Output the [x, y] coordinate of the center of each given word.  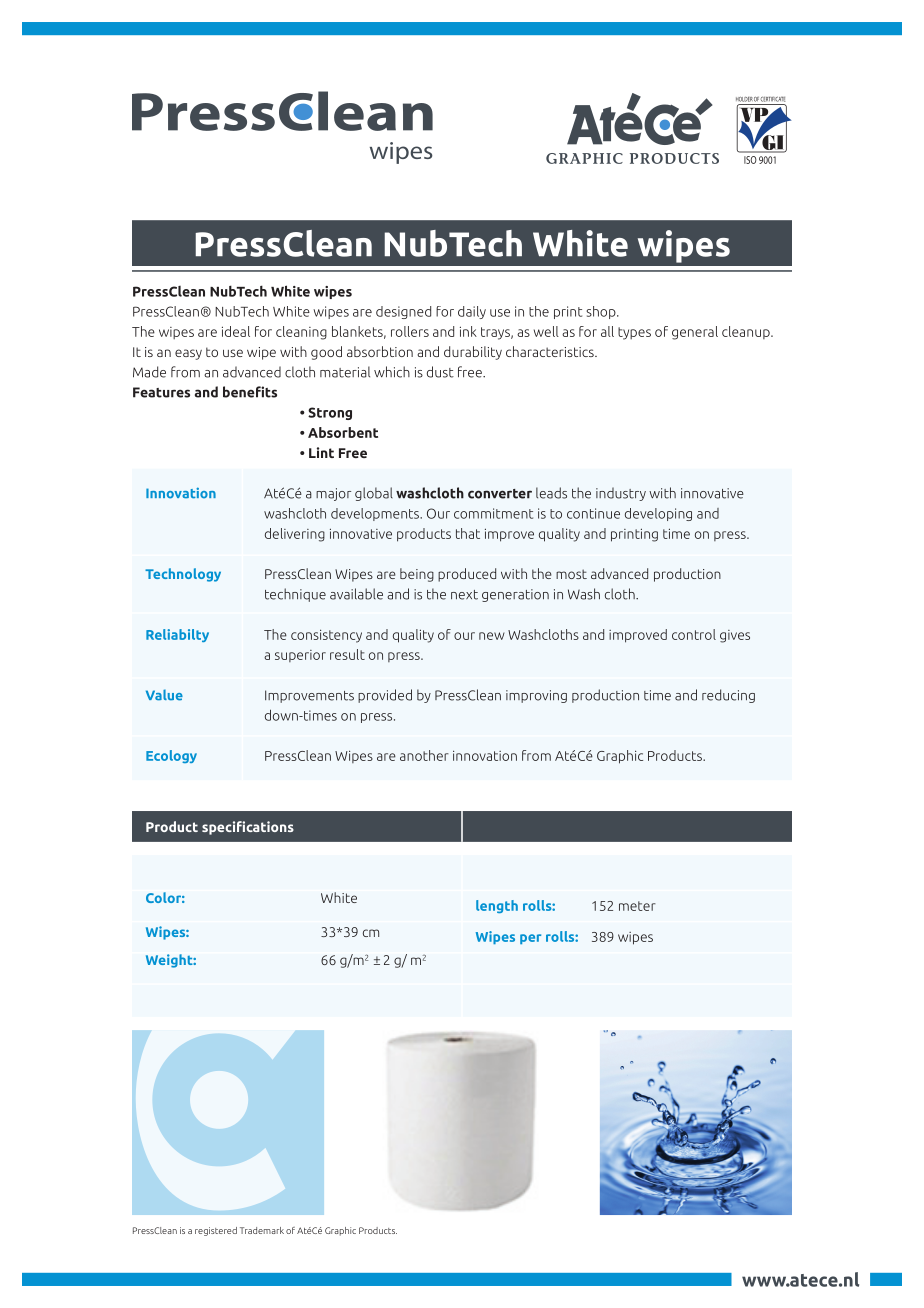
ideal [236, 331]
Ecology [171, 756]
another [424, 755]
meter [637, 906]
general [695, 333]
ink [468, 331]
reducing [728, 696]
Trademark [262, 1230]
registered [216, 1231]
